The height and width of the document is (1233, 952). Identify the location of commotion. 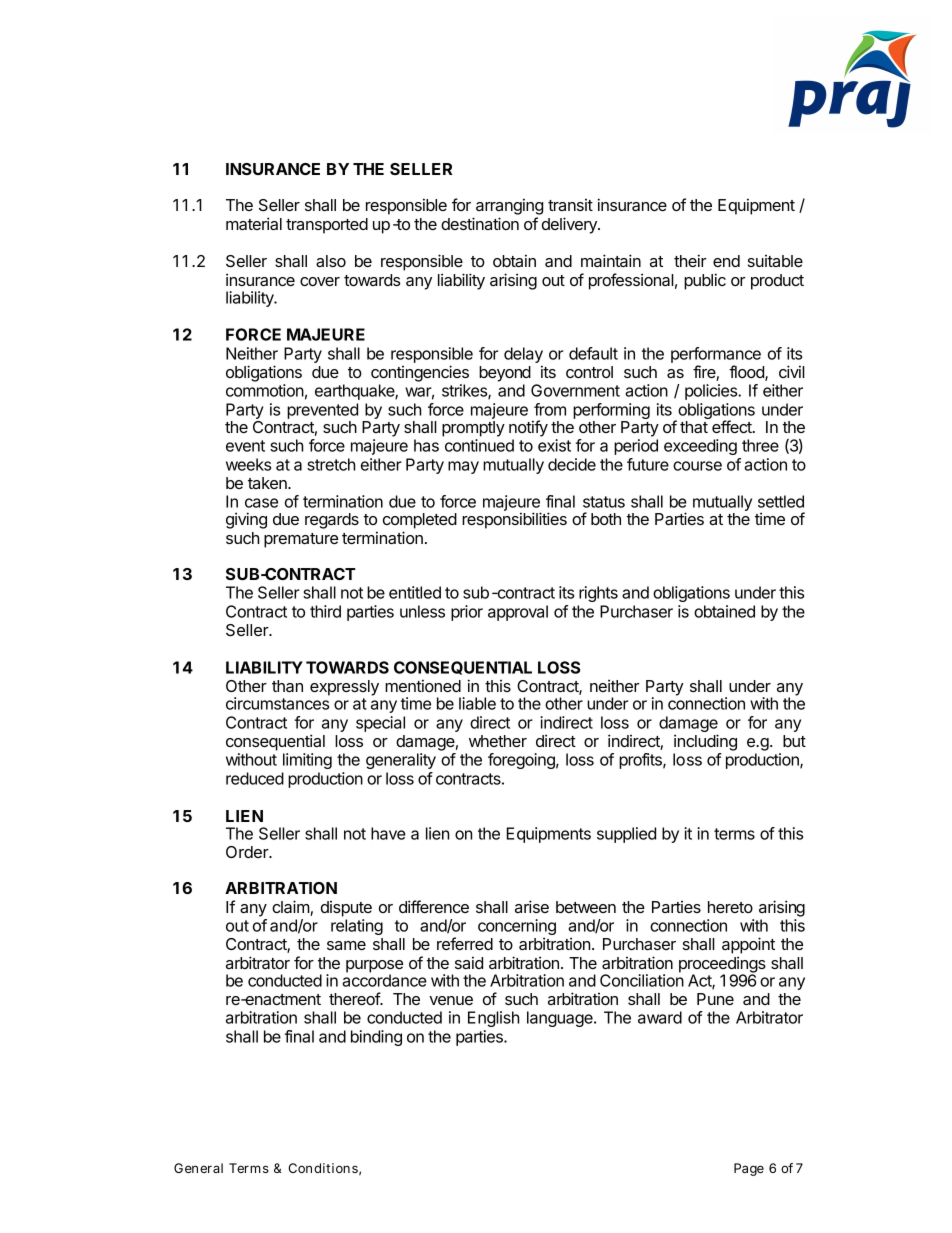
(265, 390).
